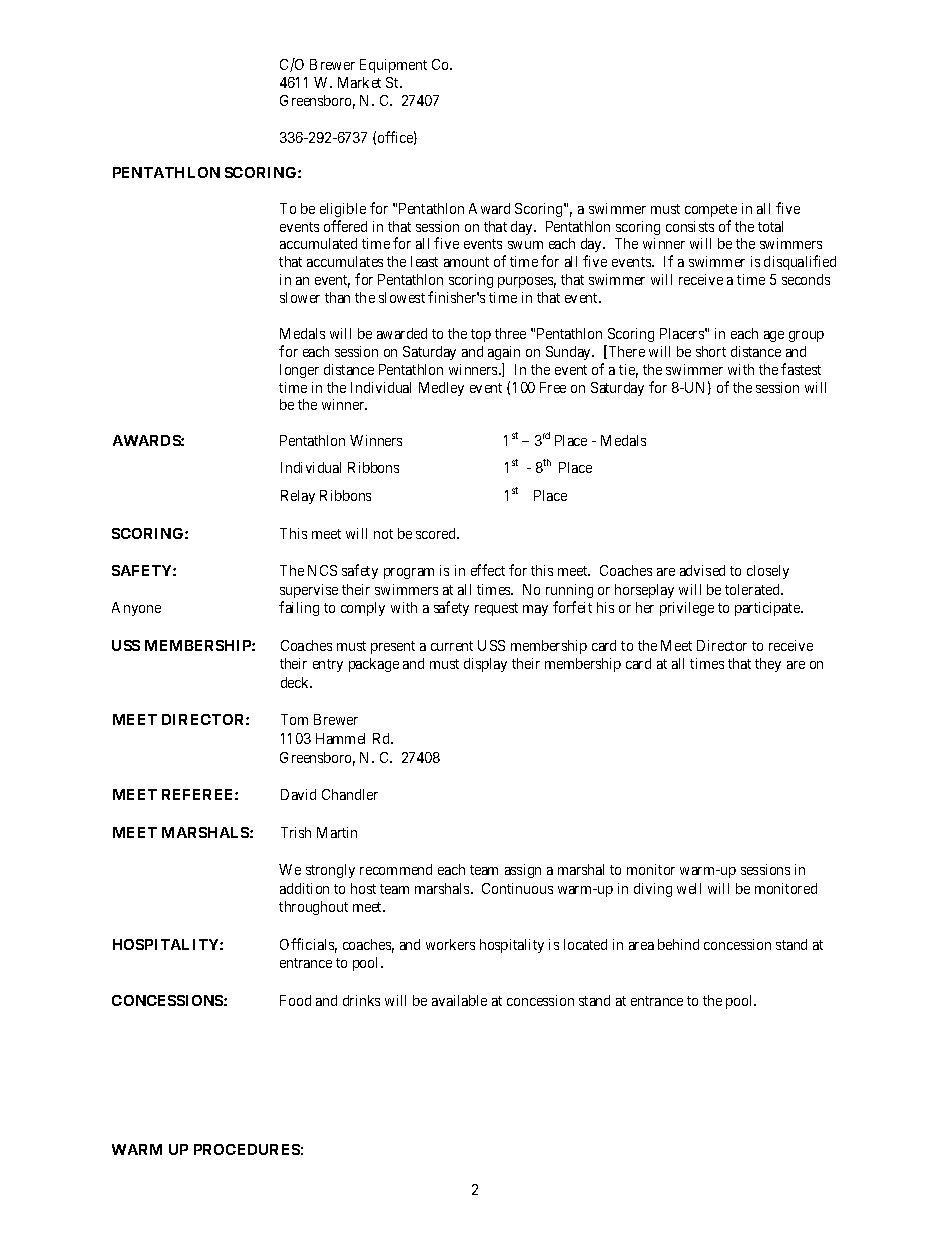  What do you see at coordinates (393, 66) in the page?
I see `Equipment` at bounding box center [393, 66].
